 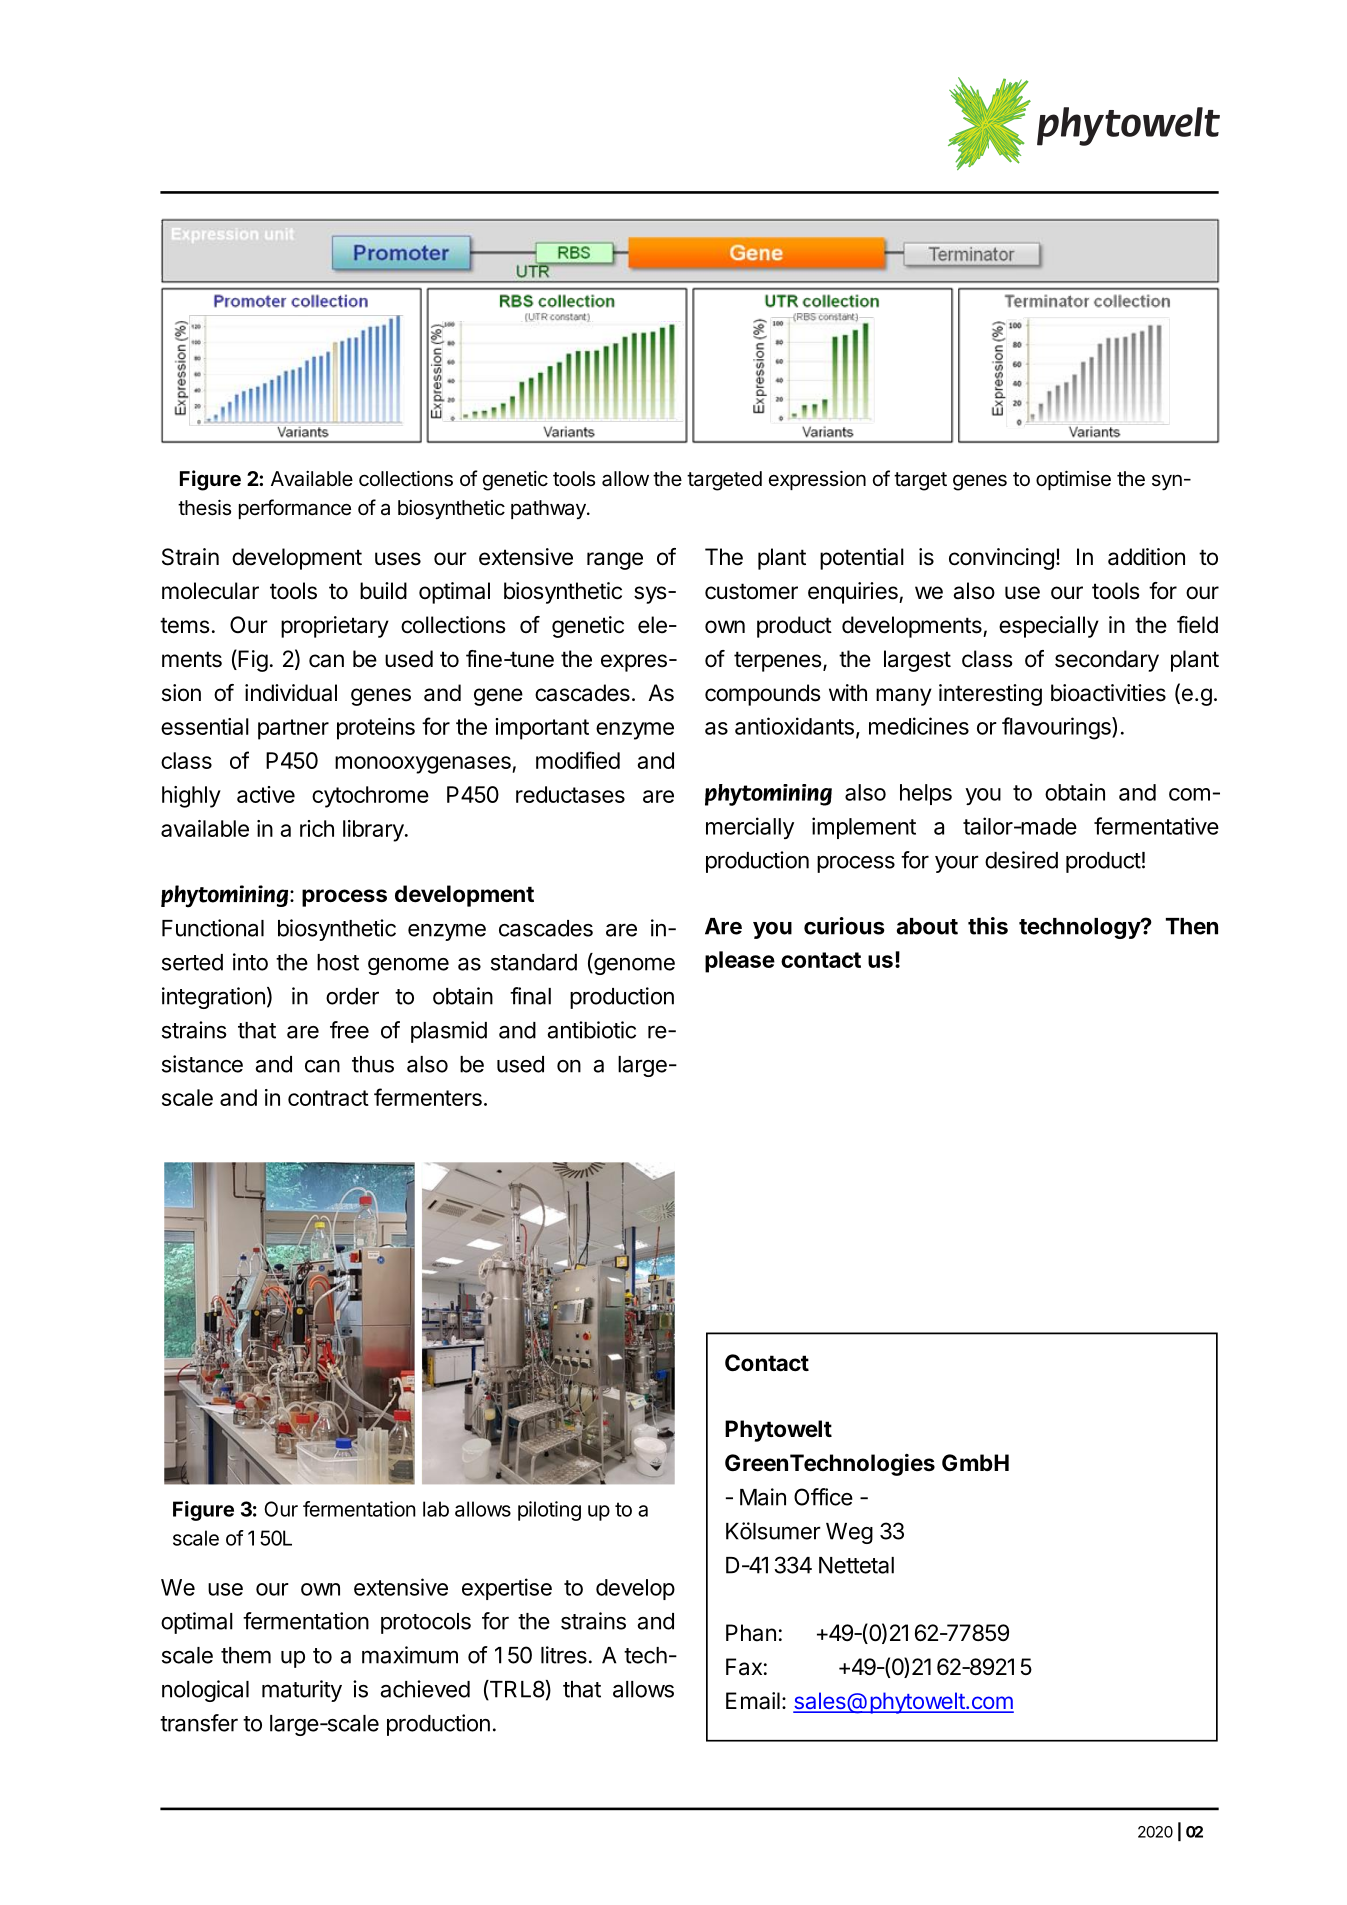 I want to click on Email, so click(x=753, y=1701).
